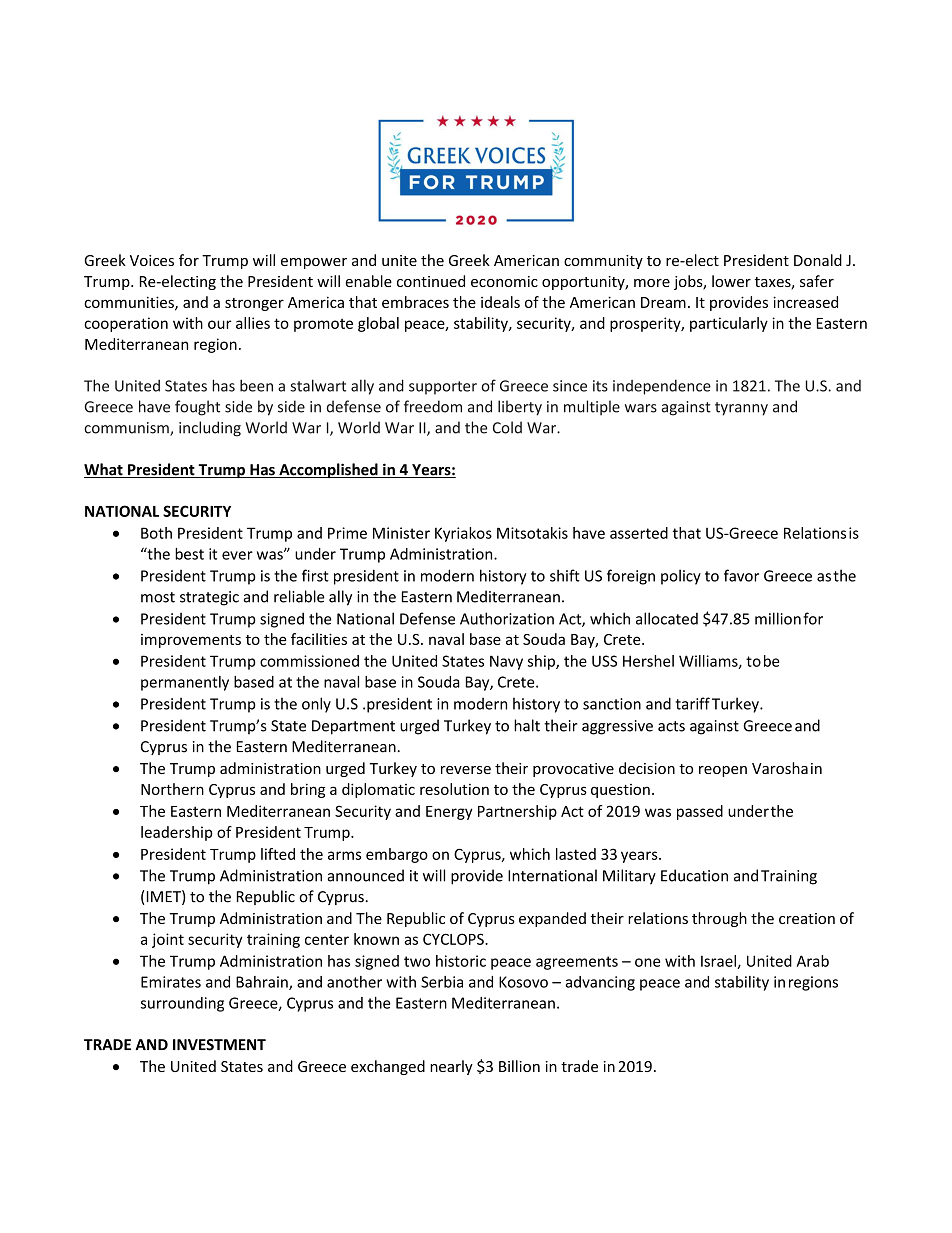 The height and width of the screenshot is (1233, 952). Describe the element at coordinates (693, 703) in the screenshot. I see `tariff` at that location.
